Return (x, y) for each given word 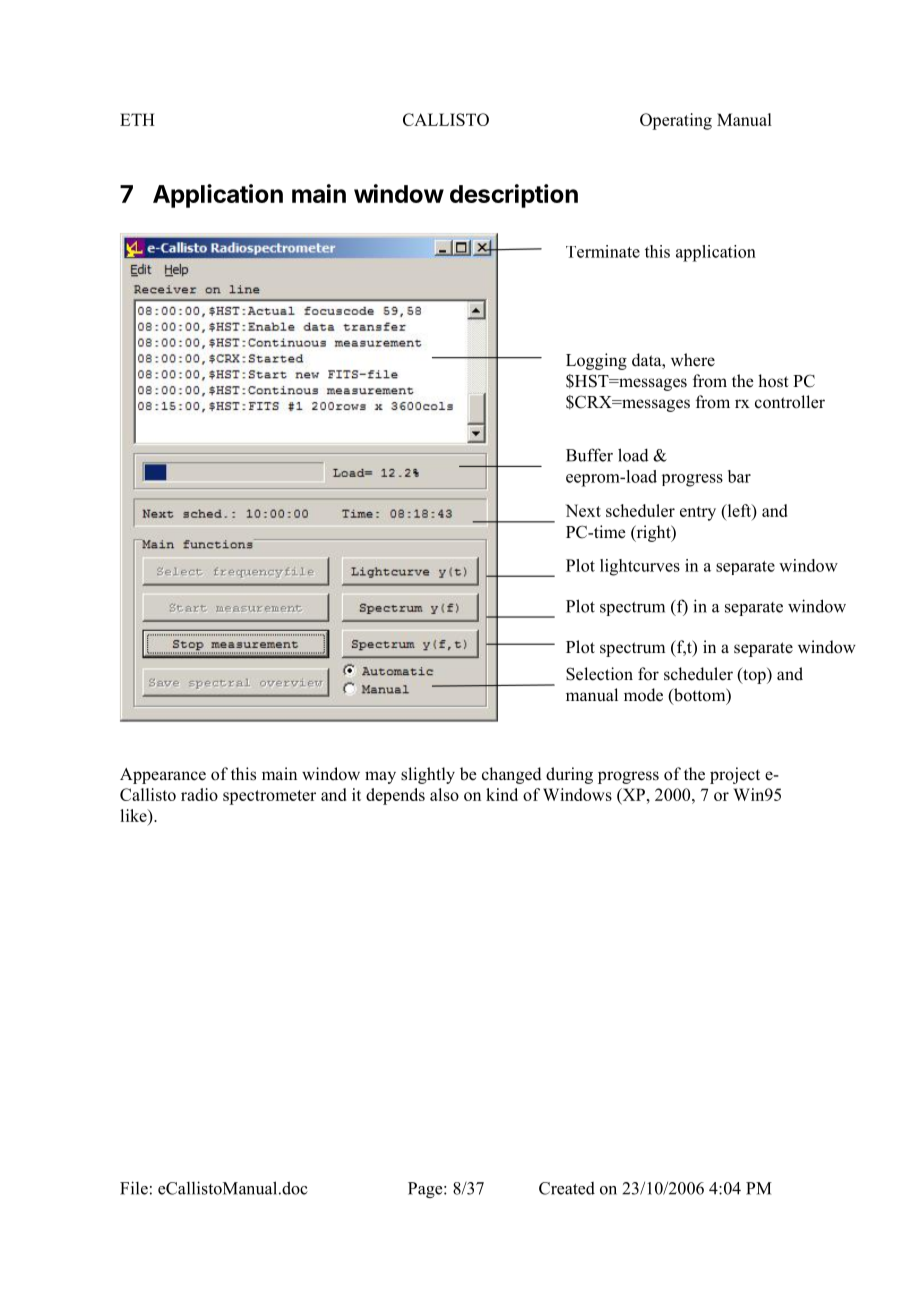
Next (583, 510)
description (514, 196)
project (735, 775)
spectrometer (269, 797)
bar (739, 476)
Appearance (163, 776)
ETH (137, 119)
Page (426, 1190)
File (134, 1188)
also (444, 794)
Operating (676, 121)
